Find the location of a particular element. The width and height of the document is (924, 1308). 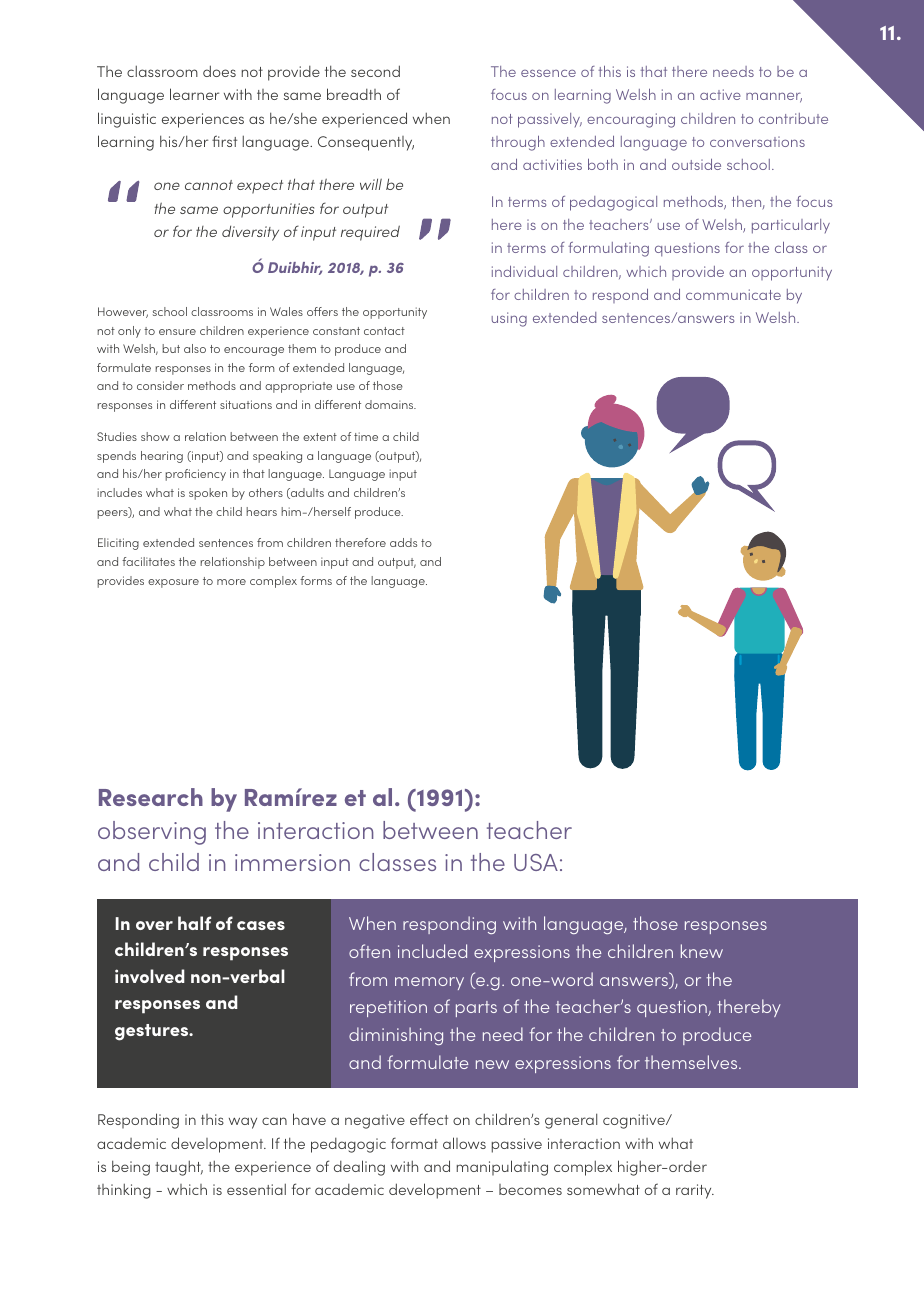

taught is located at coordinates (179, 1168).
